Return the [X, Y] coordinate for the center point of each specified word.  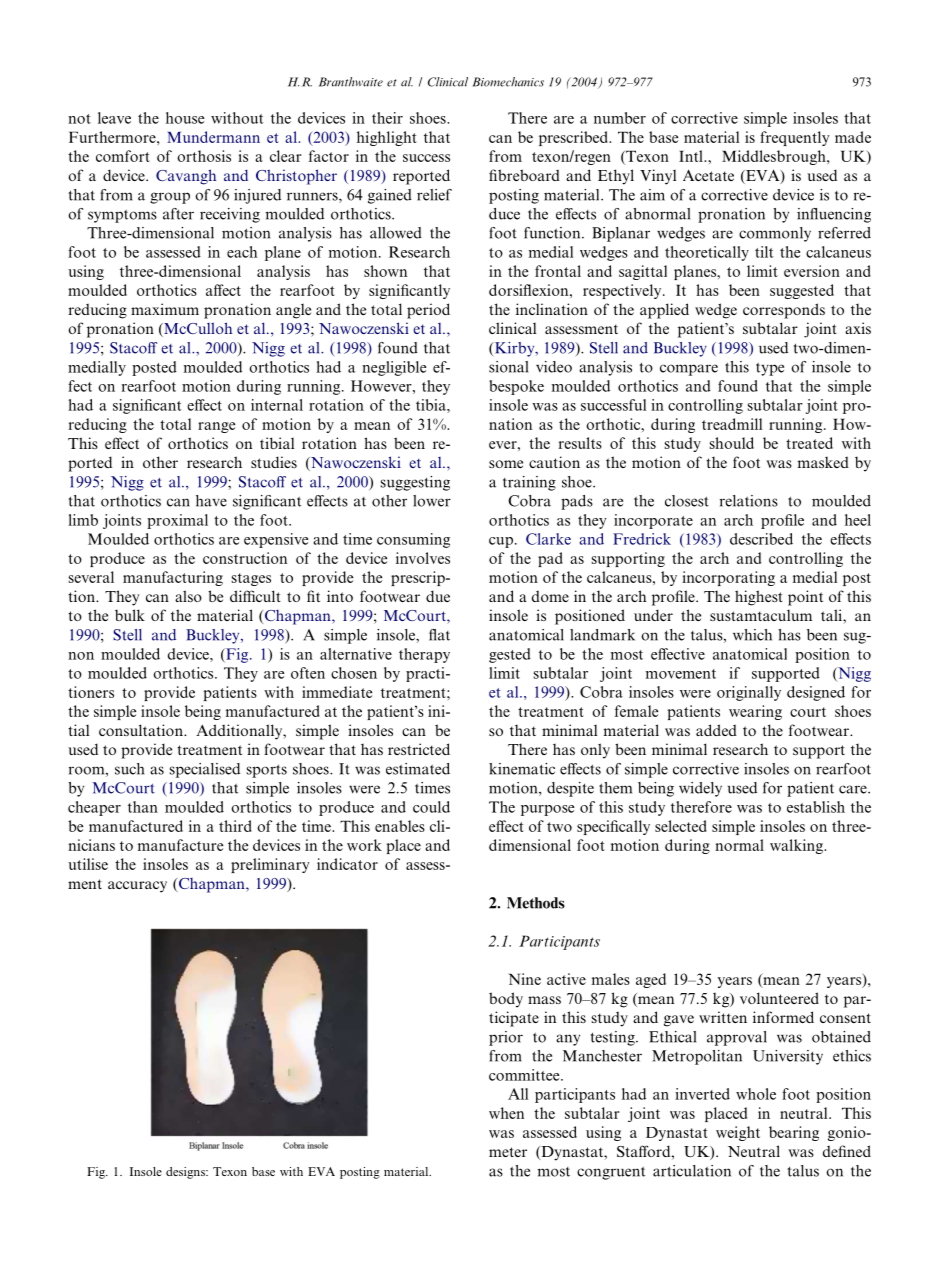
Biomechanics [508, 82]
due [438, 596]
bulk [130, 615]
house [185, 118]
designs [186, 1173]
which [752, 635]
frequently [795, 138]
